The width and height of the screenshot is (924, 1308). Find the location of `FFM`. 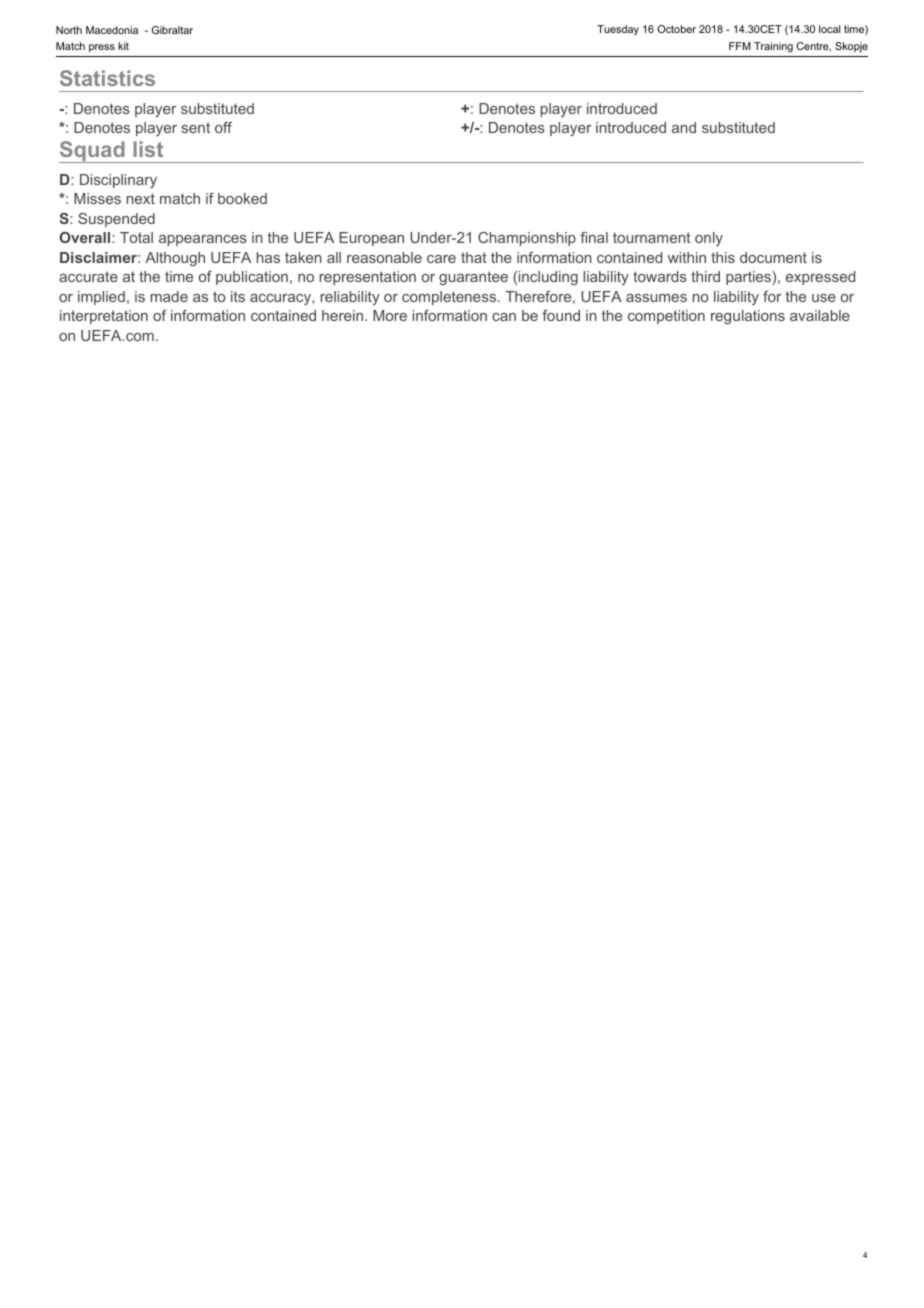

FFM is located at coordinates (740, 46).
